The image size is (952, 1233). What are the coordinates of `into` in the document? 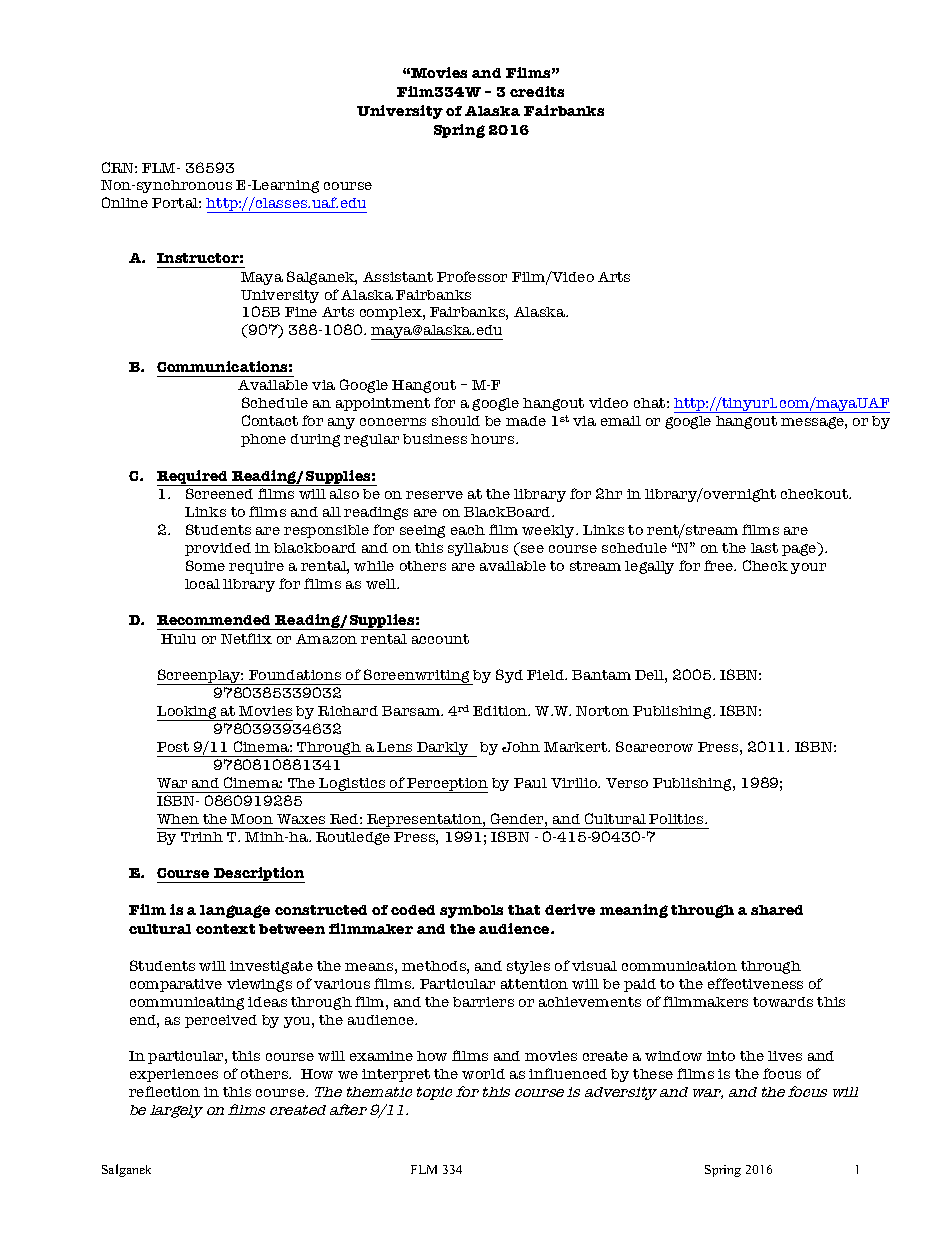 It's located at (721, 1056).
